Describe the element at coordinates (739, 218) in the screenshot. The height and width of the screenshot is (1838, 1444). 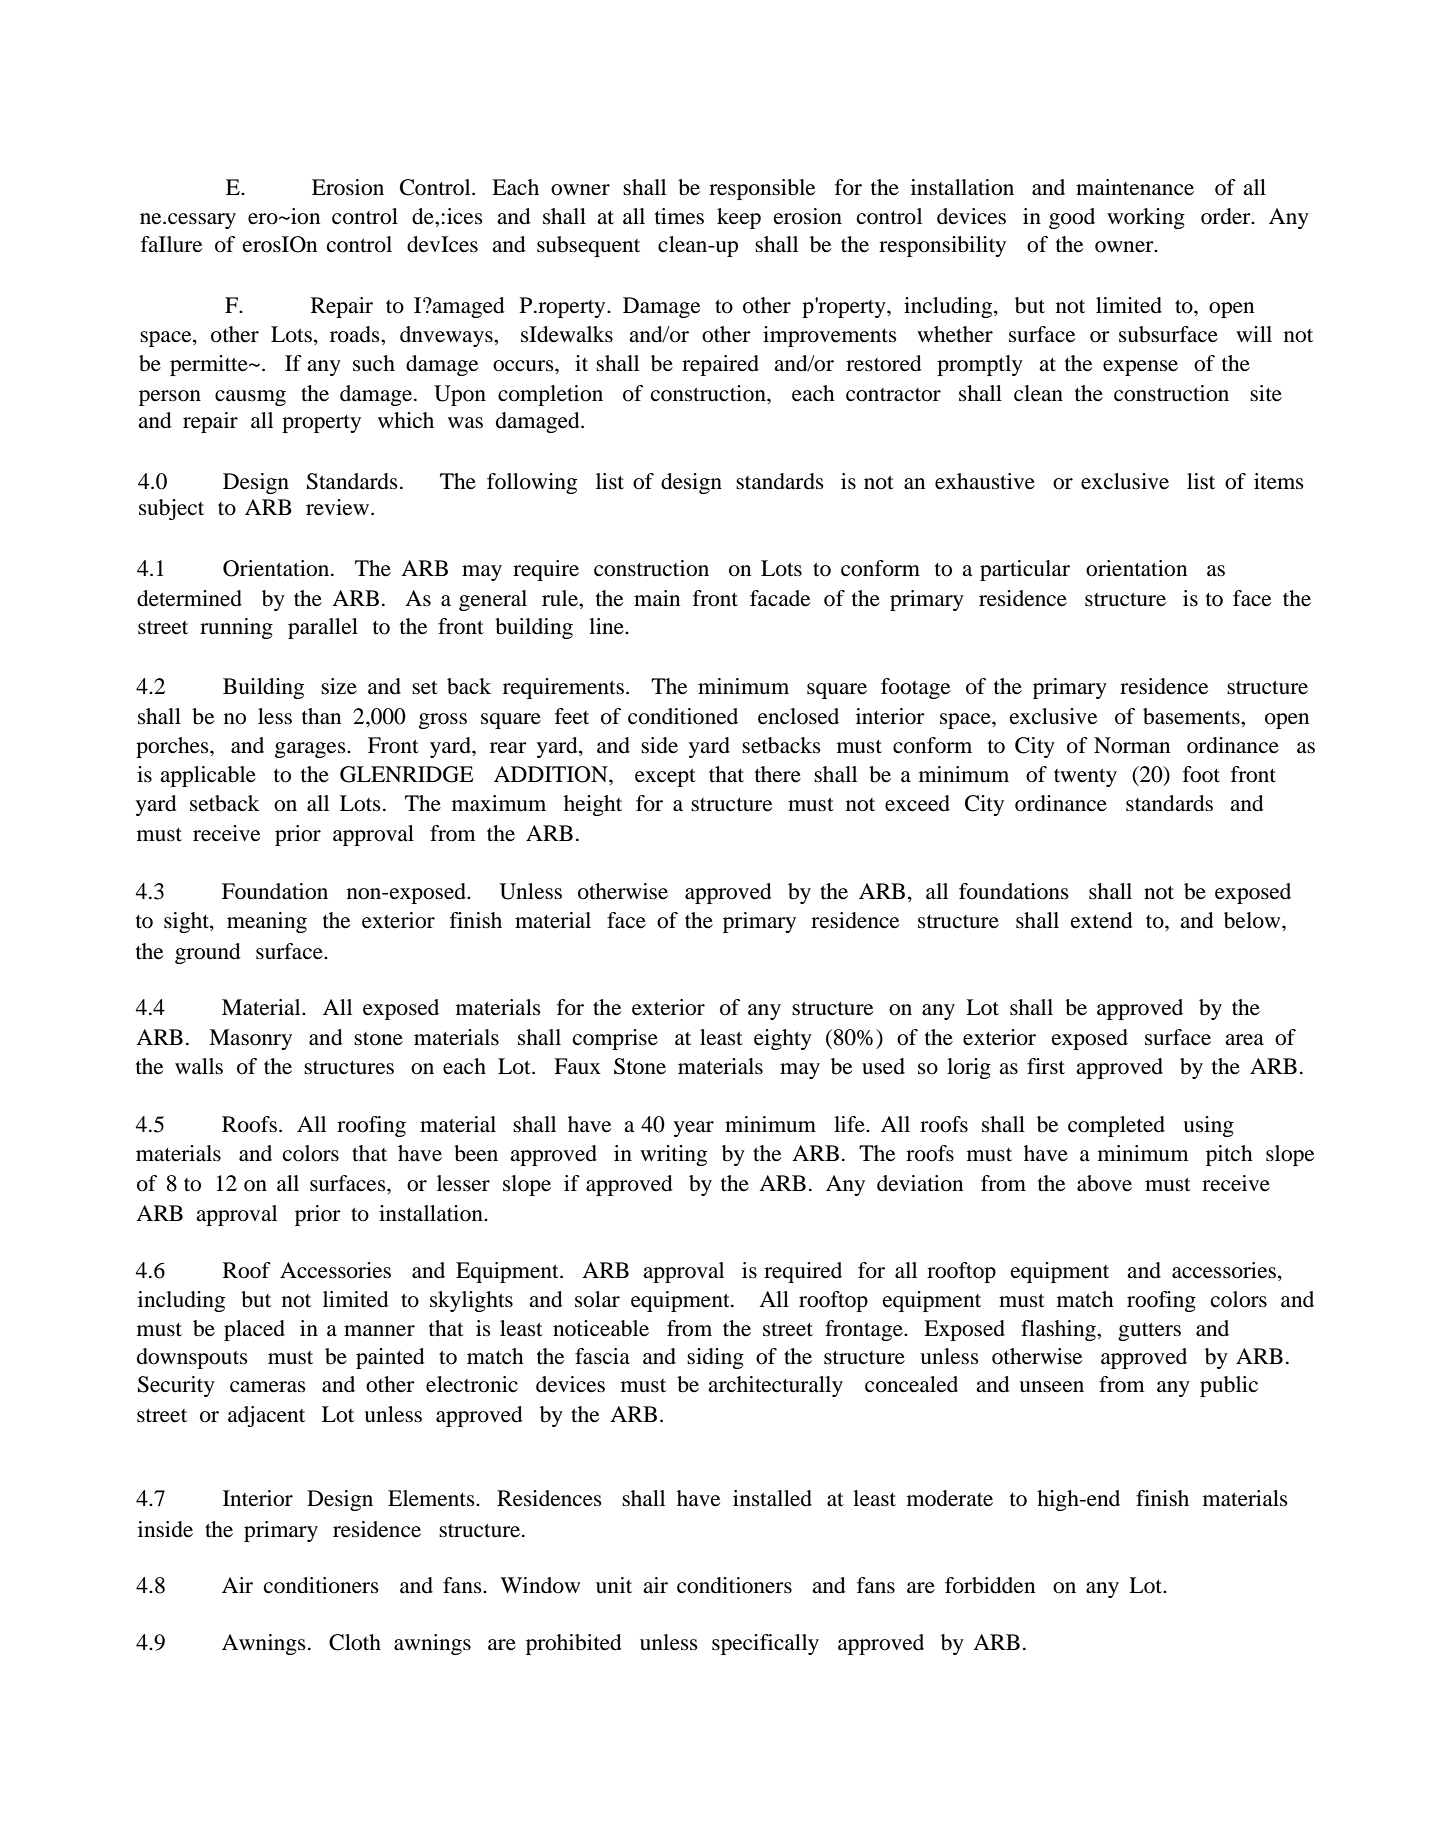
I see `keep` at that location.
